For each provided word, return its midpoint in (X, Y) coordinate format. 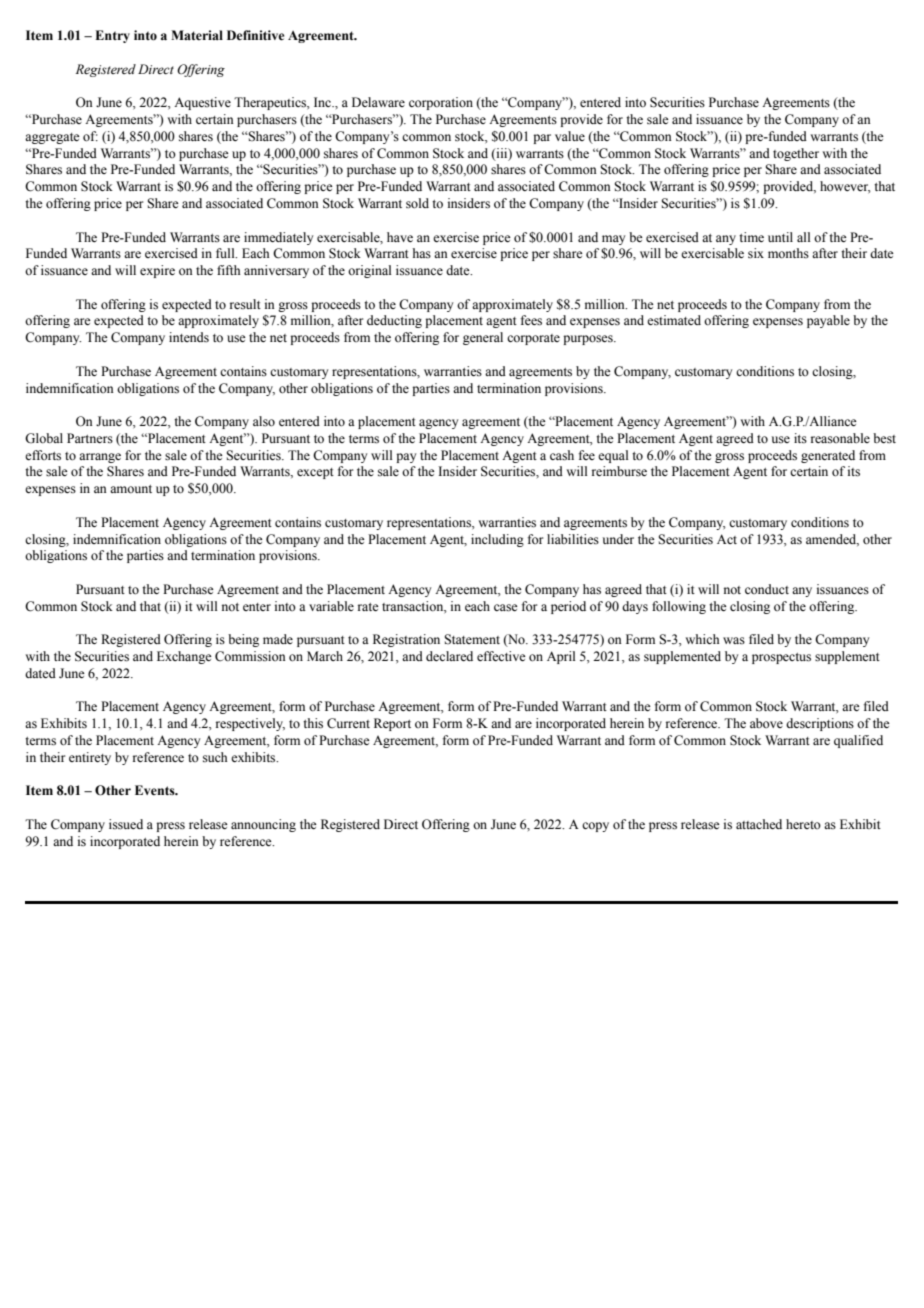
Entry (112, 36)
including (497, 540)
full (226, 253)
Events (156, 790)
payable (828, 321)
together (796, 154)
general (483, 338)
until (780, 237)
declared (449, 656)
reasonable (840, 438)
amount (131, 489)
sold (417, 203)
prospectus (781, 658)
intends (189, 337)
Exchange (184, 657)
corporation (441, 103)
